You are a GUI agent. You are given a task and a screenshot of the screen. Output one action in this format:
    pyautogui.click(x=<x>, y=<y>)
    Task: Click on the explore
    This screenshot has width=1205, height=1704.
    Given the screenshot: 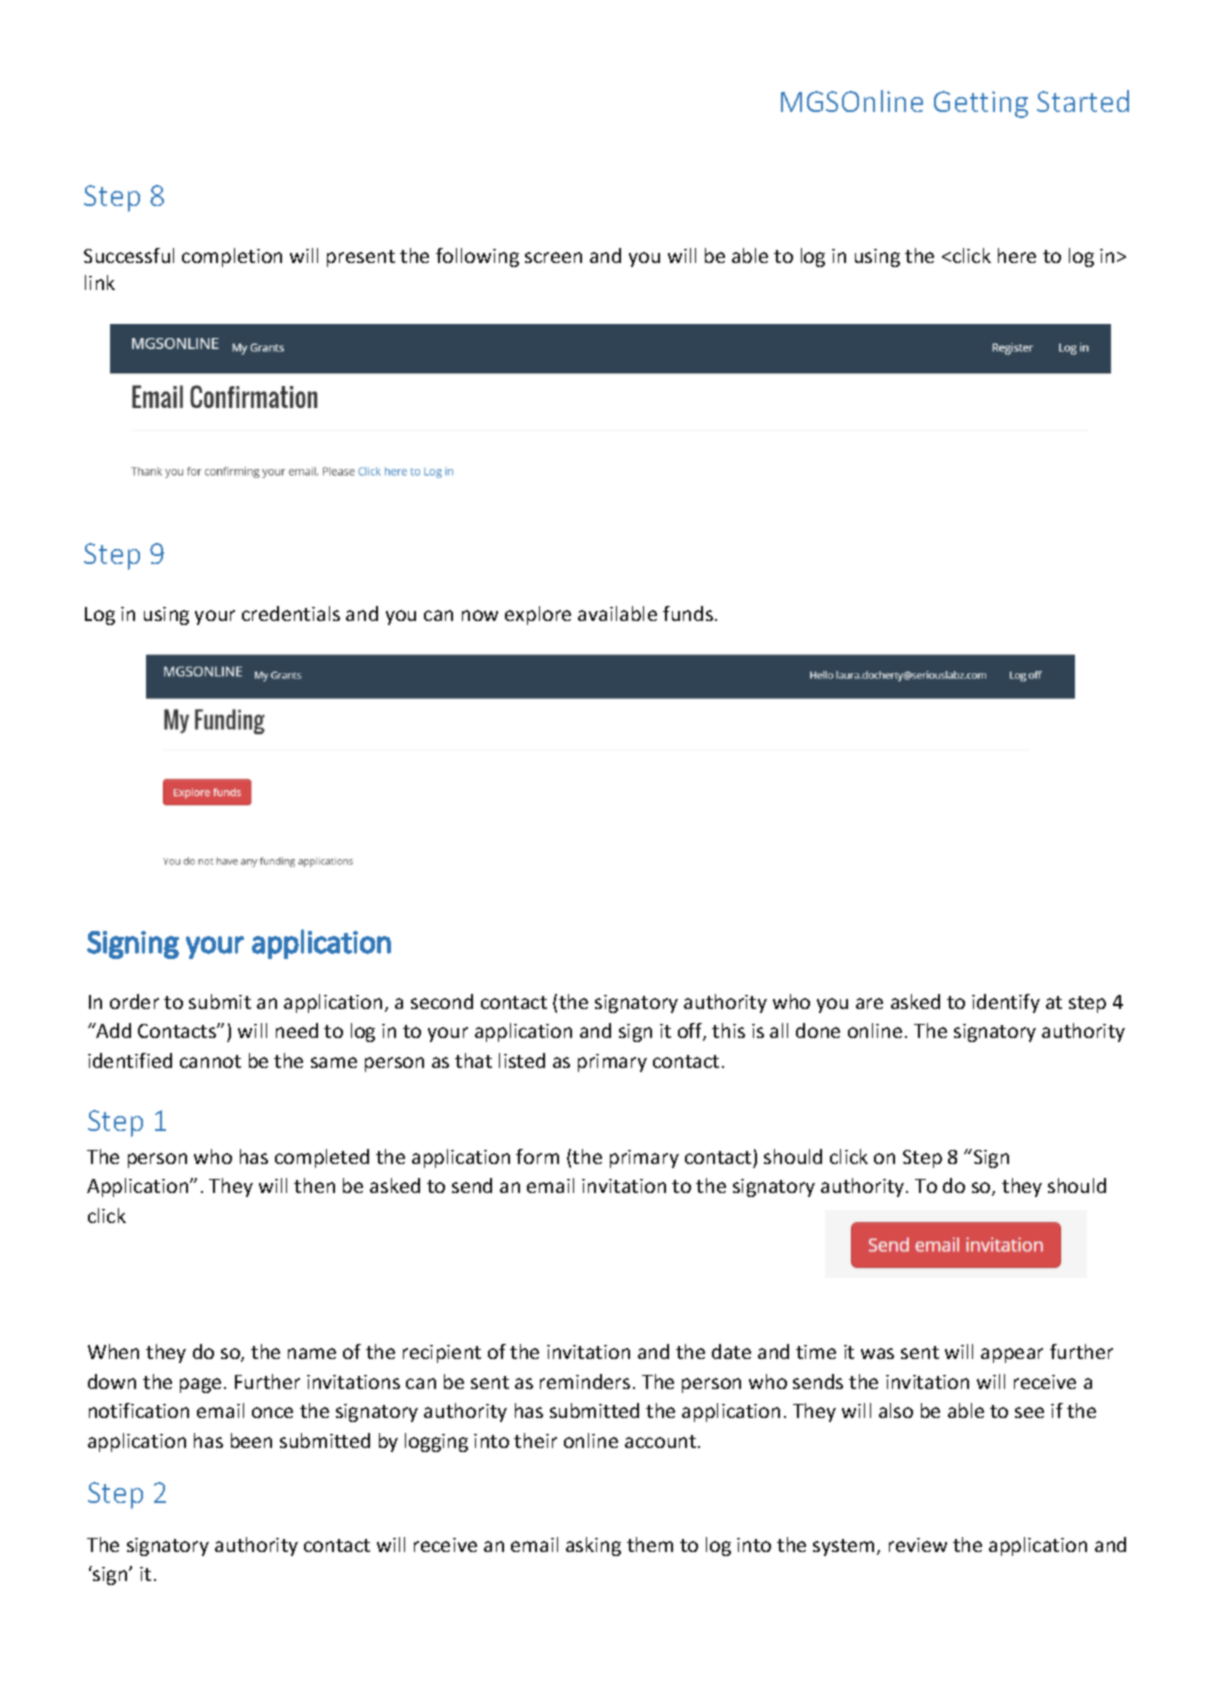 What is the action you would take?
    pyautogui.click(x=538, y=615)
